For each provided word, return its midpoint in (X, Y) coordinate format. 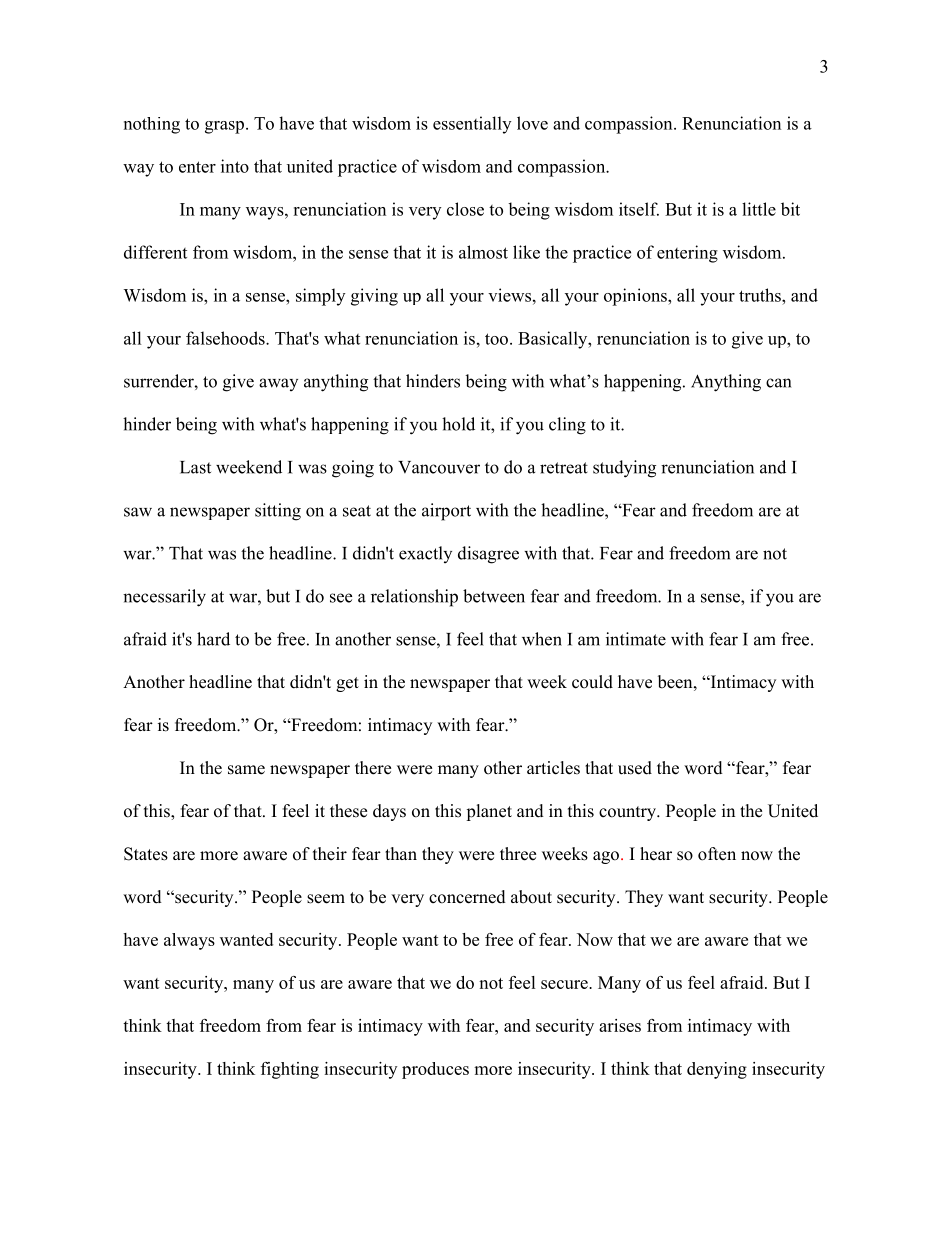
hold (458, 424)
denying (717, 1070)
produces (435, 1070)
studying (624, 469)
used (635, 768)
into (235, 166)
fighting (290, 1070)
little (759, 209)
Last (195, 467)
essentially (472, 125)
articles (553, 768)
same (246, 770)
